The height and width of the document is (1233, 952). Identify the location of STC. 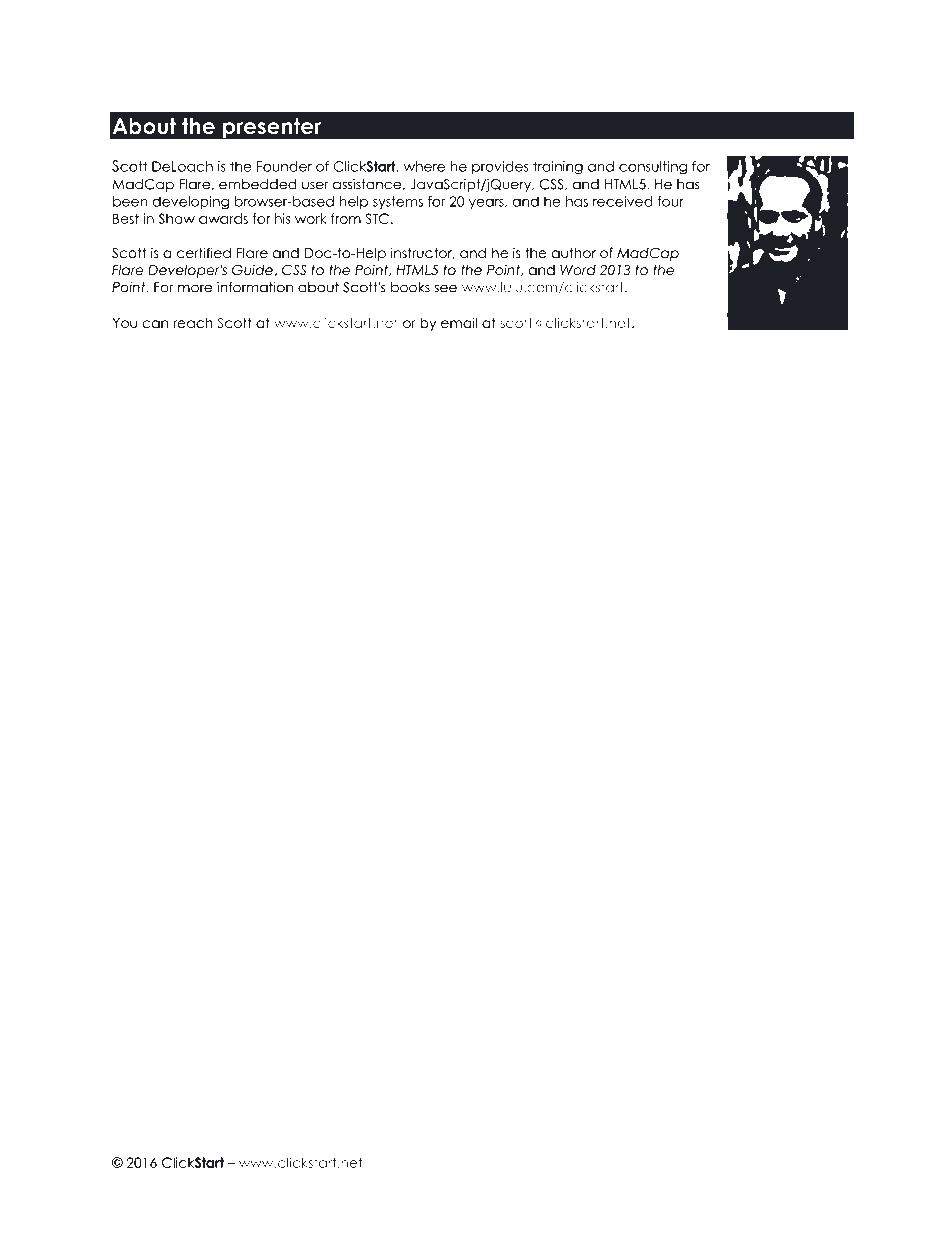
(377, 218).
